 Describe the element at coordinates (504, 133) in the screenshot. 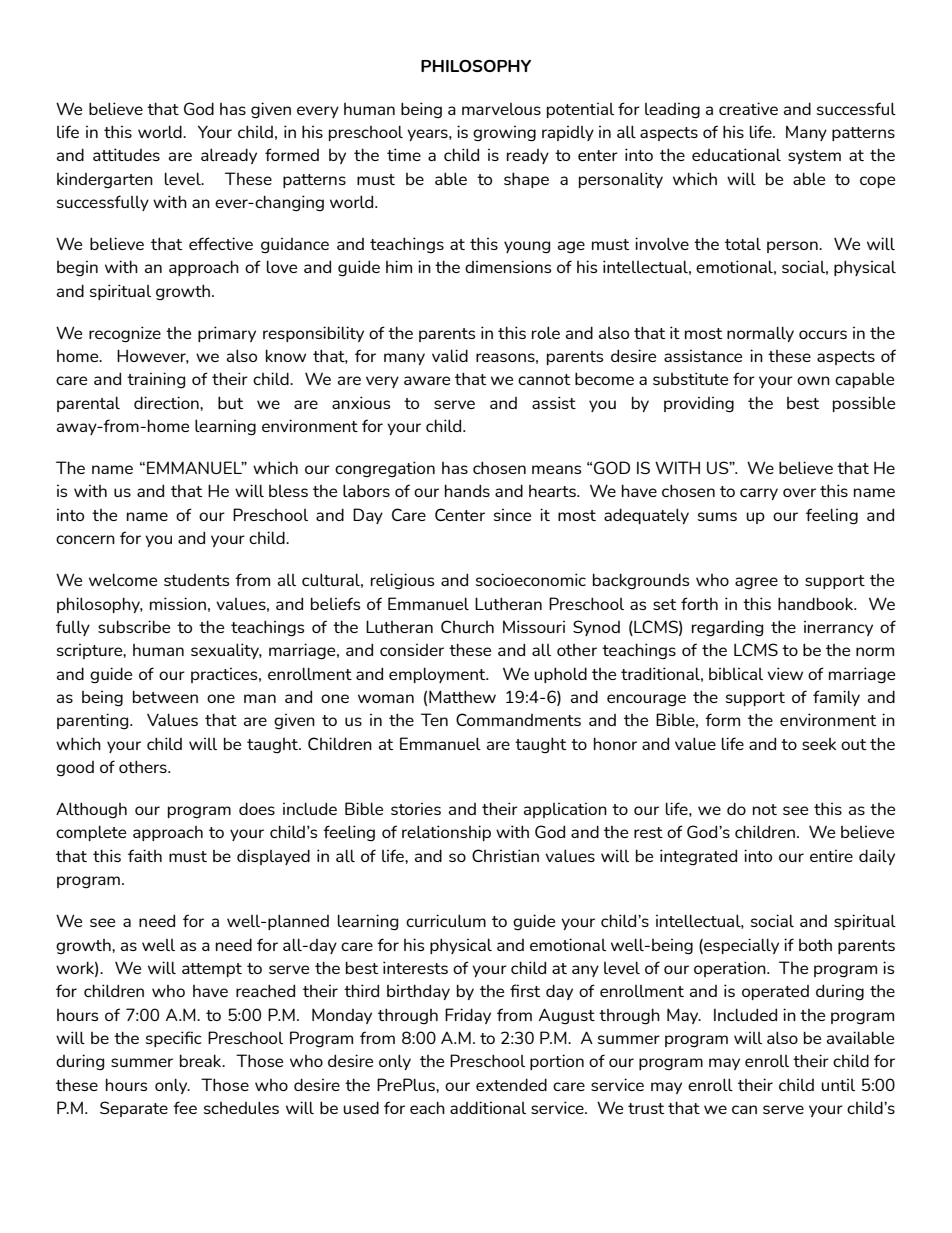

I see `growing` at that location.
